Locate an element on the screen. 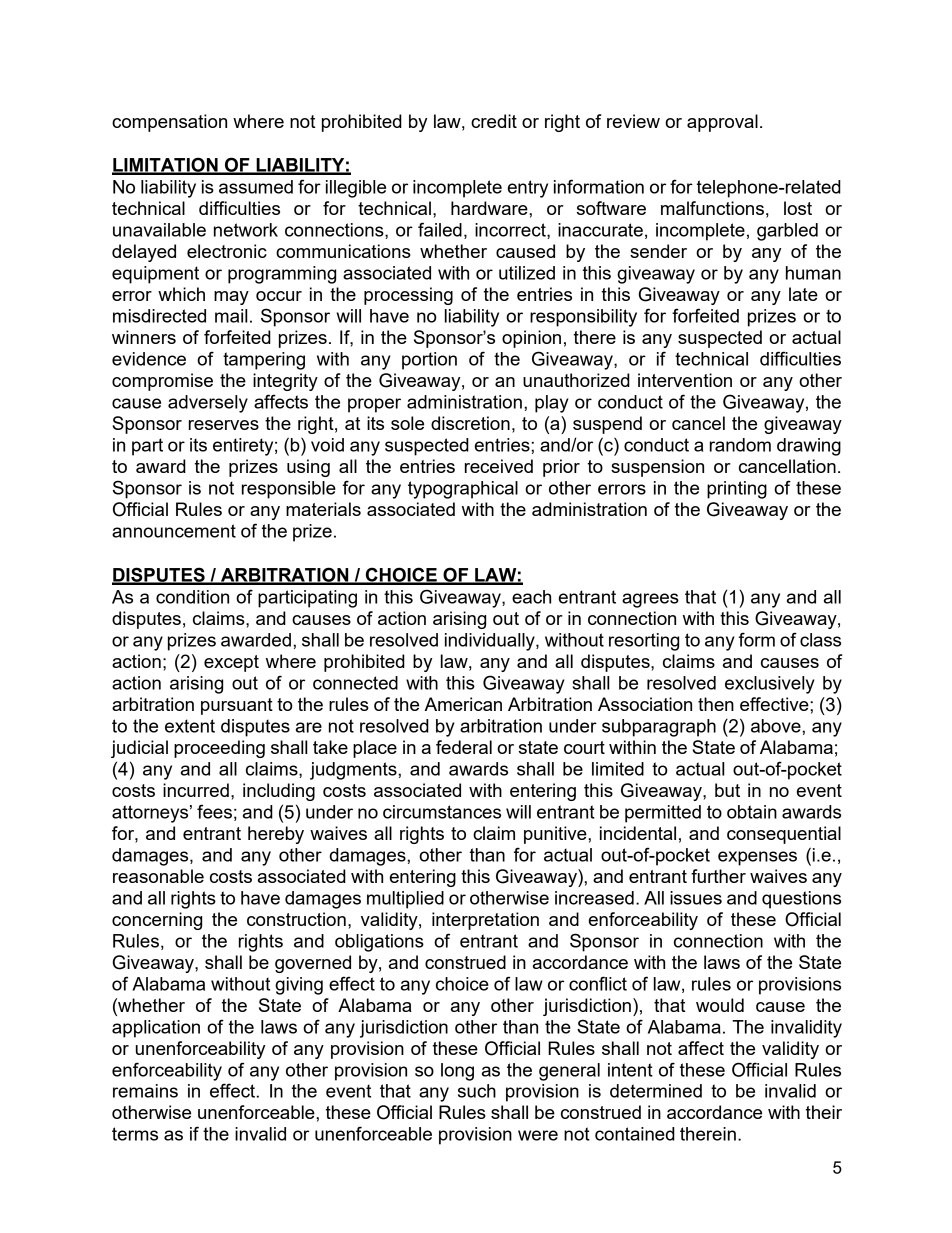 This screenshot has height=1233, width=952. remains is located at coordinates (145, 1091).
